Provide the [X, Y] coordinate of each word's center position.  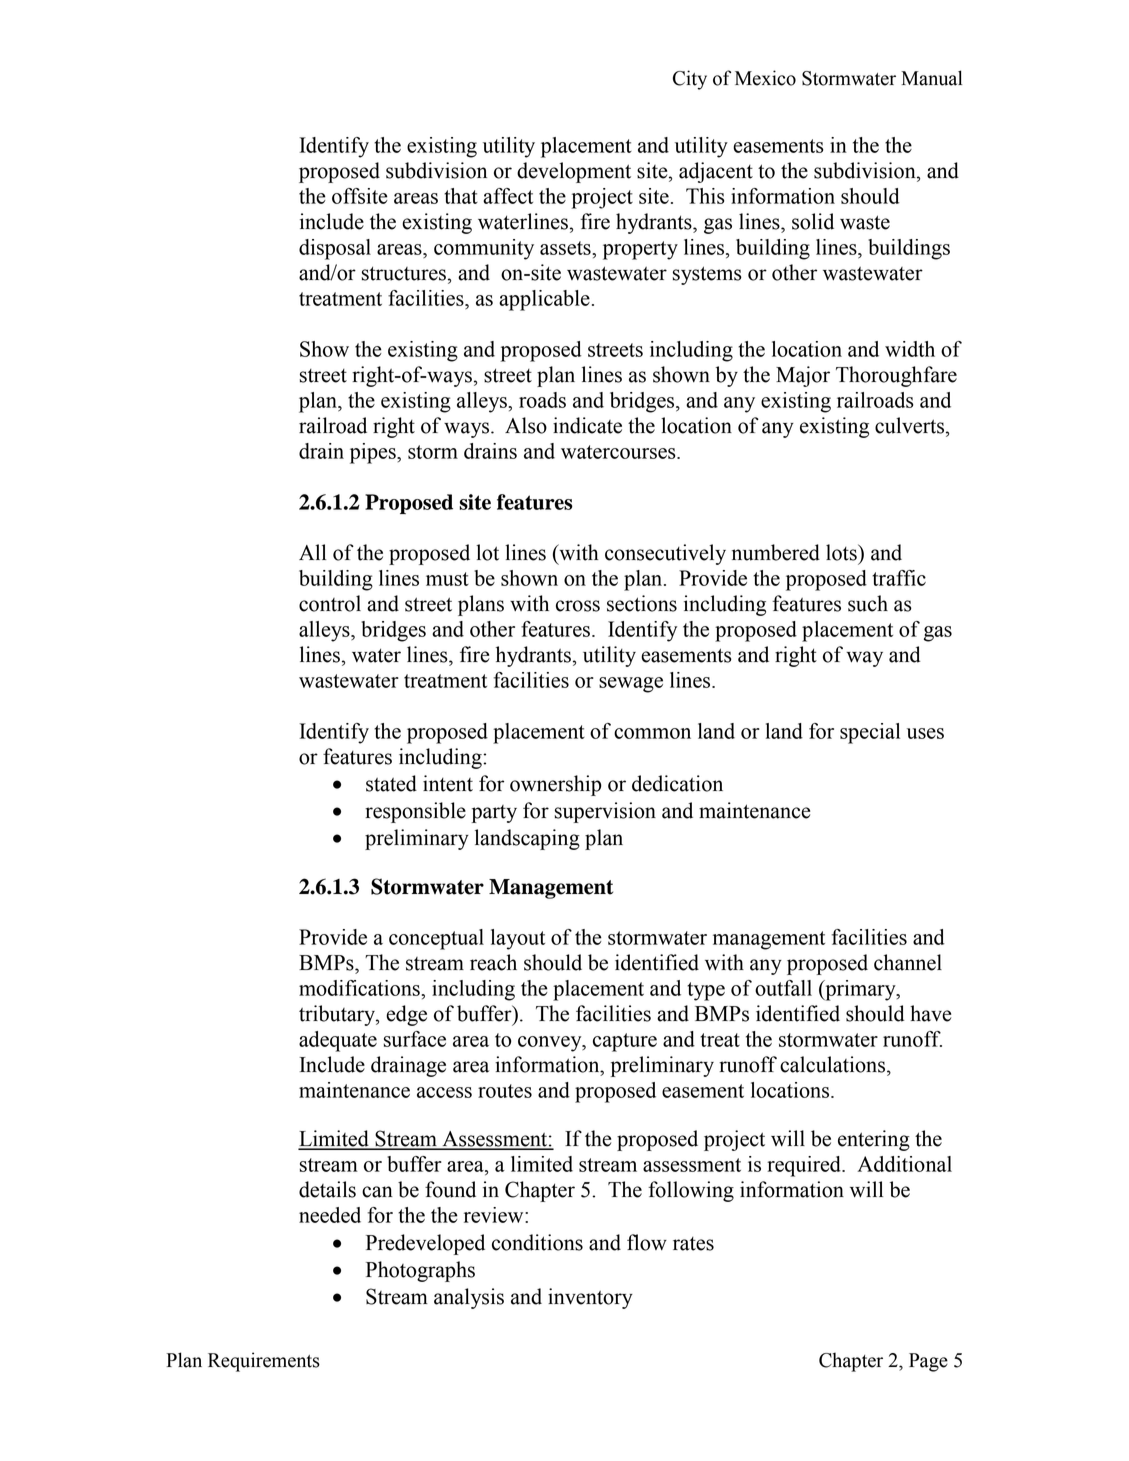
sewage [631, 685]
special [870, 733]
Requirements [264, 1362]
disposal [335, 249]
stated [391, 783]
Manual [931, 78]
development [574, 172]
